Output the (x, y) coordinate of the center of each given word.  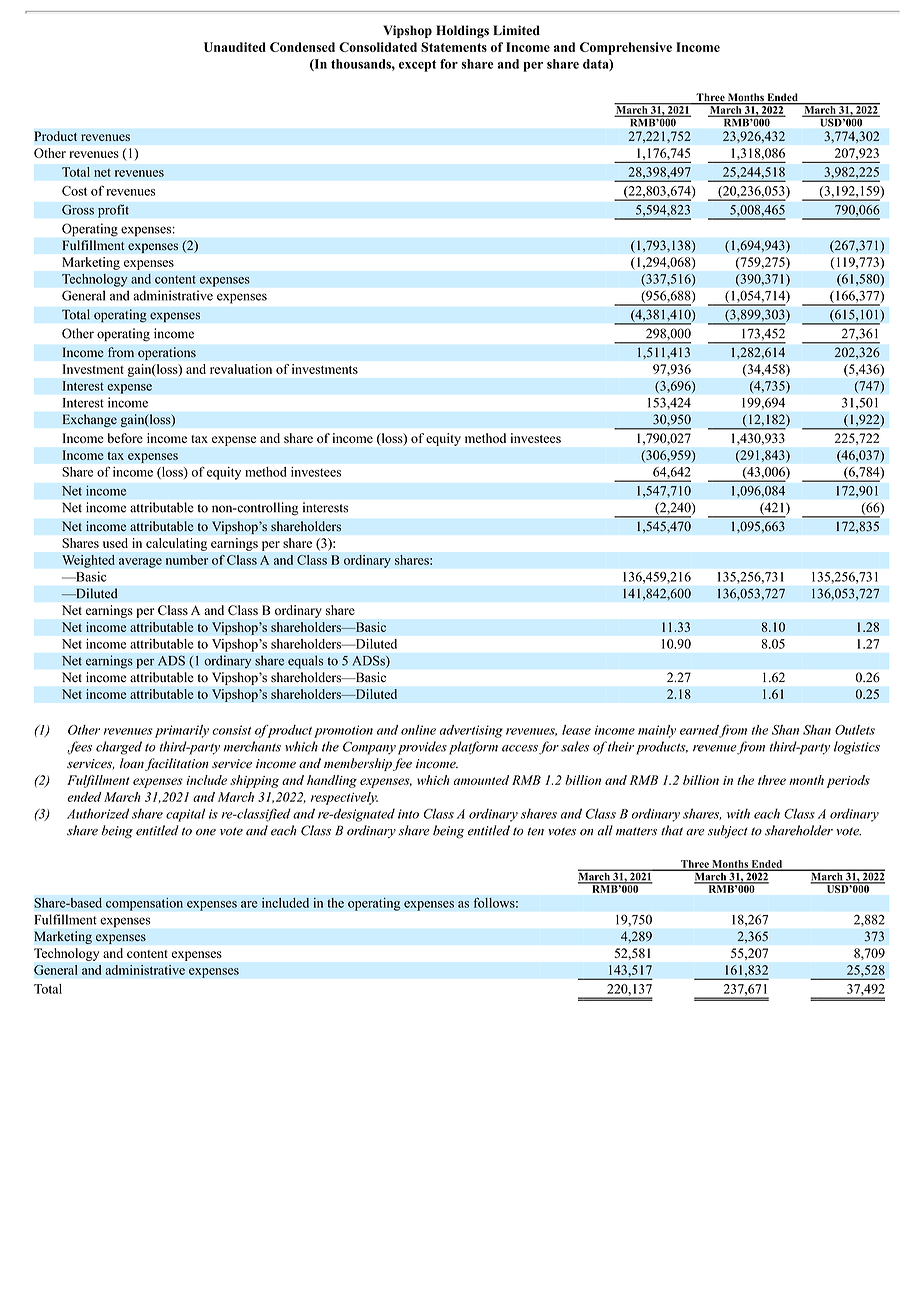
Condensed (302, 47)
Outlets (855, 730)
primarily (182, 731)
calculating (176, 544)
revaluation (241, 369)
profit (113, 211)
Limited (516, 30)
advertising (471, 731)
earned (700, 731)
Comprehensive (626, 48)
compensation (144, 904)
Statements (454, 47)
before (125, 438)
